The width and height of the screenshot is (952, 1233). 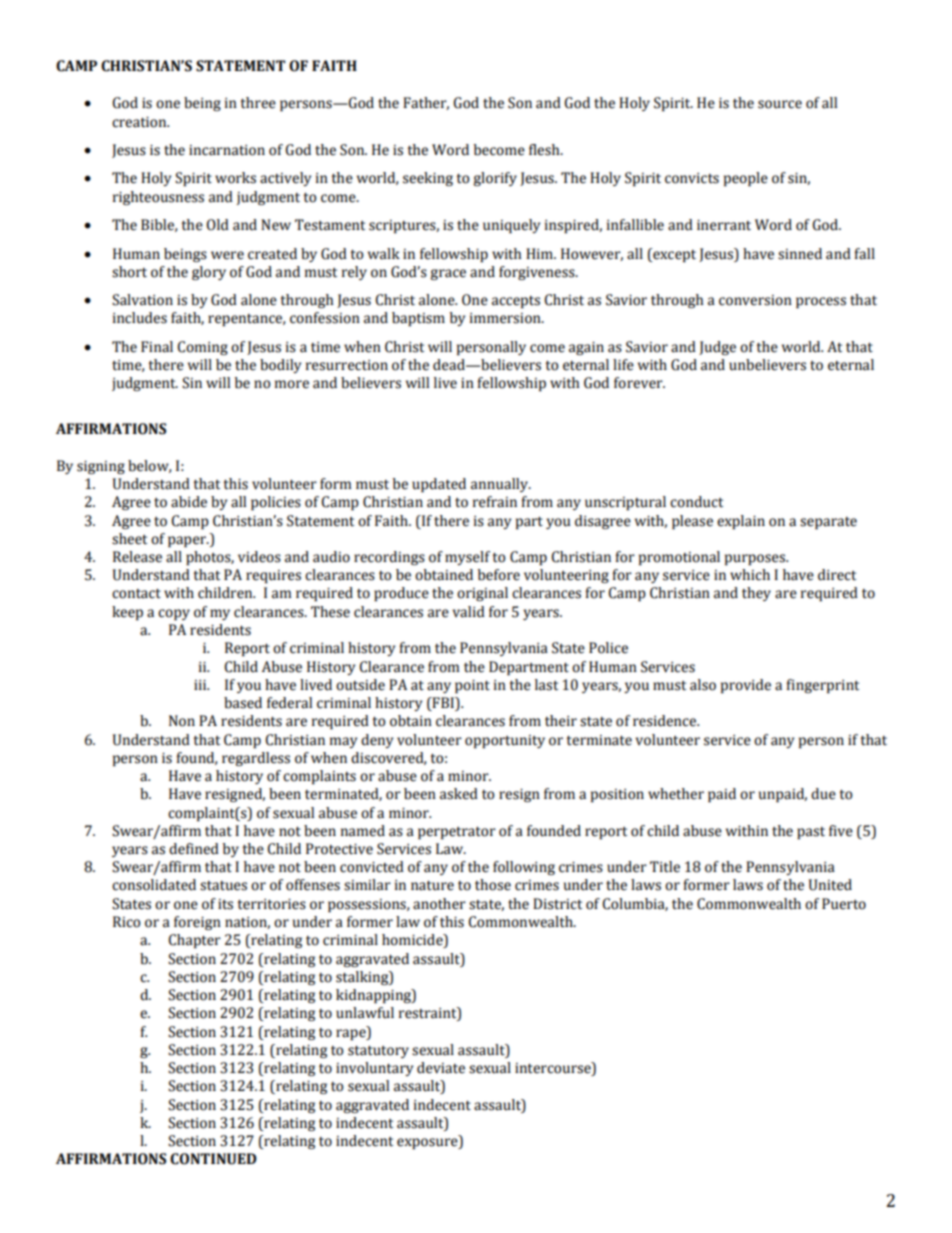 I want to click on CONTINUED, so click(x=213, y=1159).
